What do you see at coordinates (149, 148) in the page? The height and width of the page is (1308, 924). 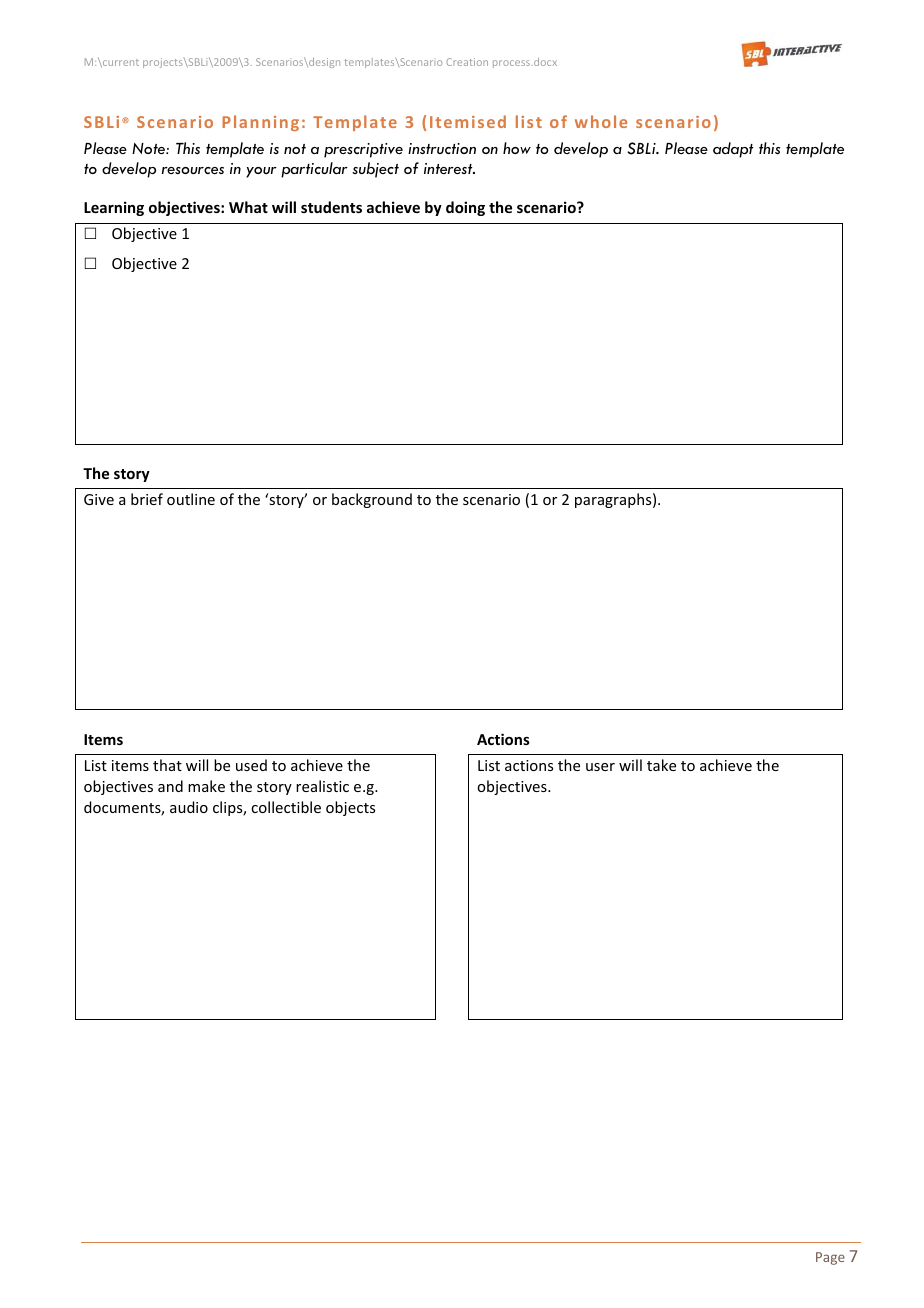 I see `Note` at bounding box center [149, 148].
